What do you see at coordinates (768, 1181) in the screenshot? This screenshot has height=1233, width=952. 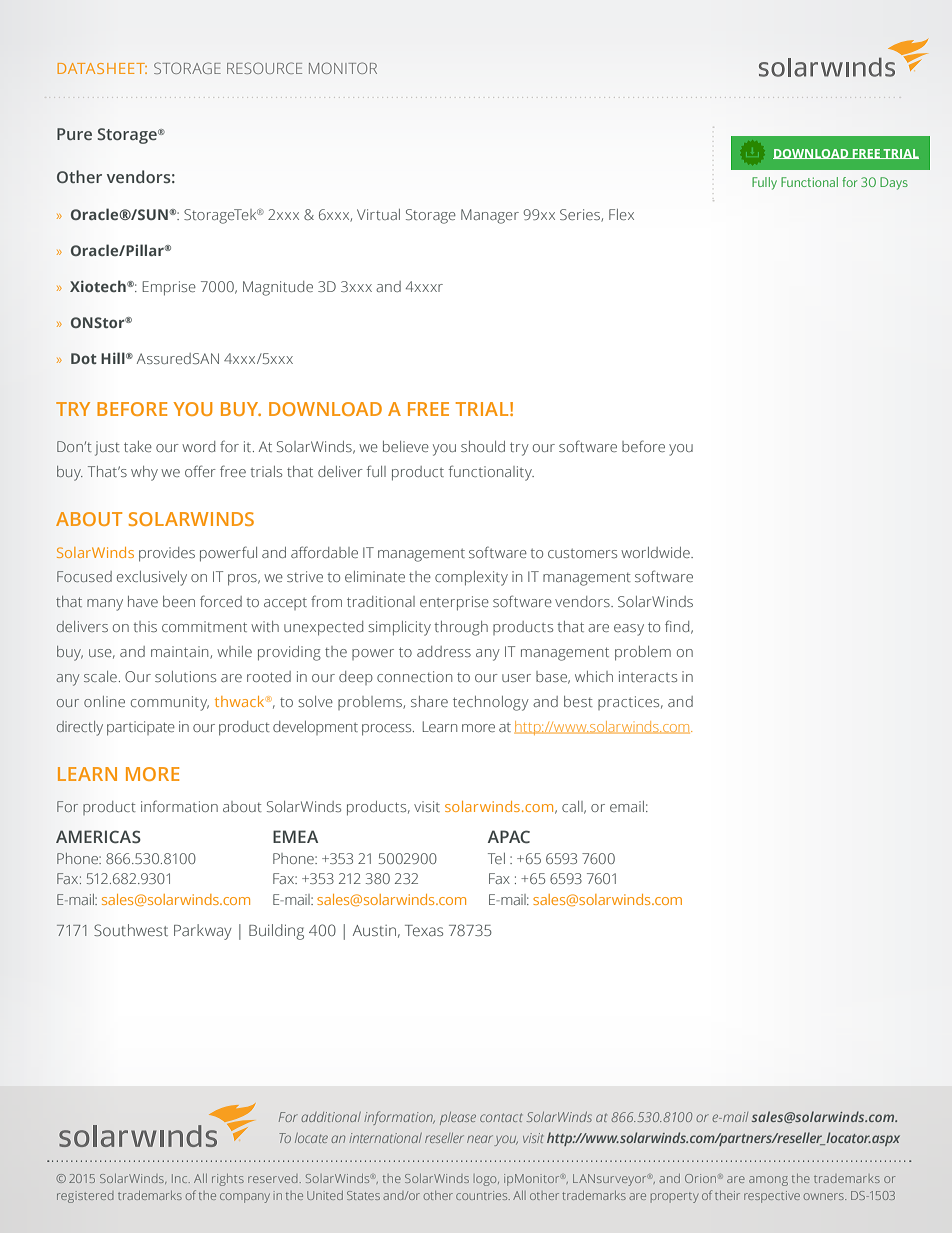 I see `among` at bounding box center [768, 1181].
